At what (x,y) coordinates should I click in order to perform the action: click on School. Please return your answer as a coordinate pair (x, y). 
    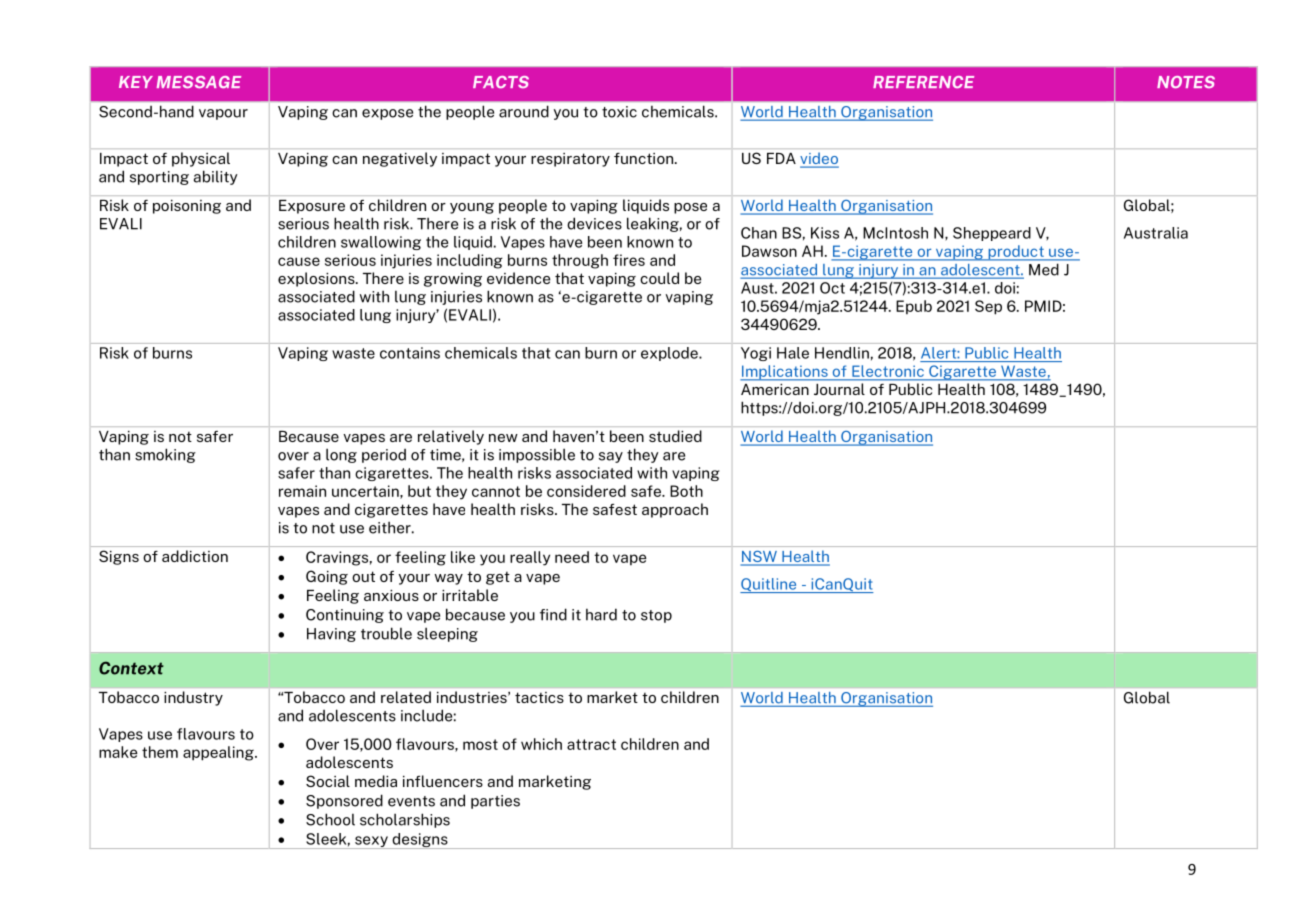
    Looking at the image, I should click on (330, 819).
